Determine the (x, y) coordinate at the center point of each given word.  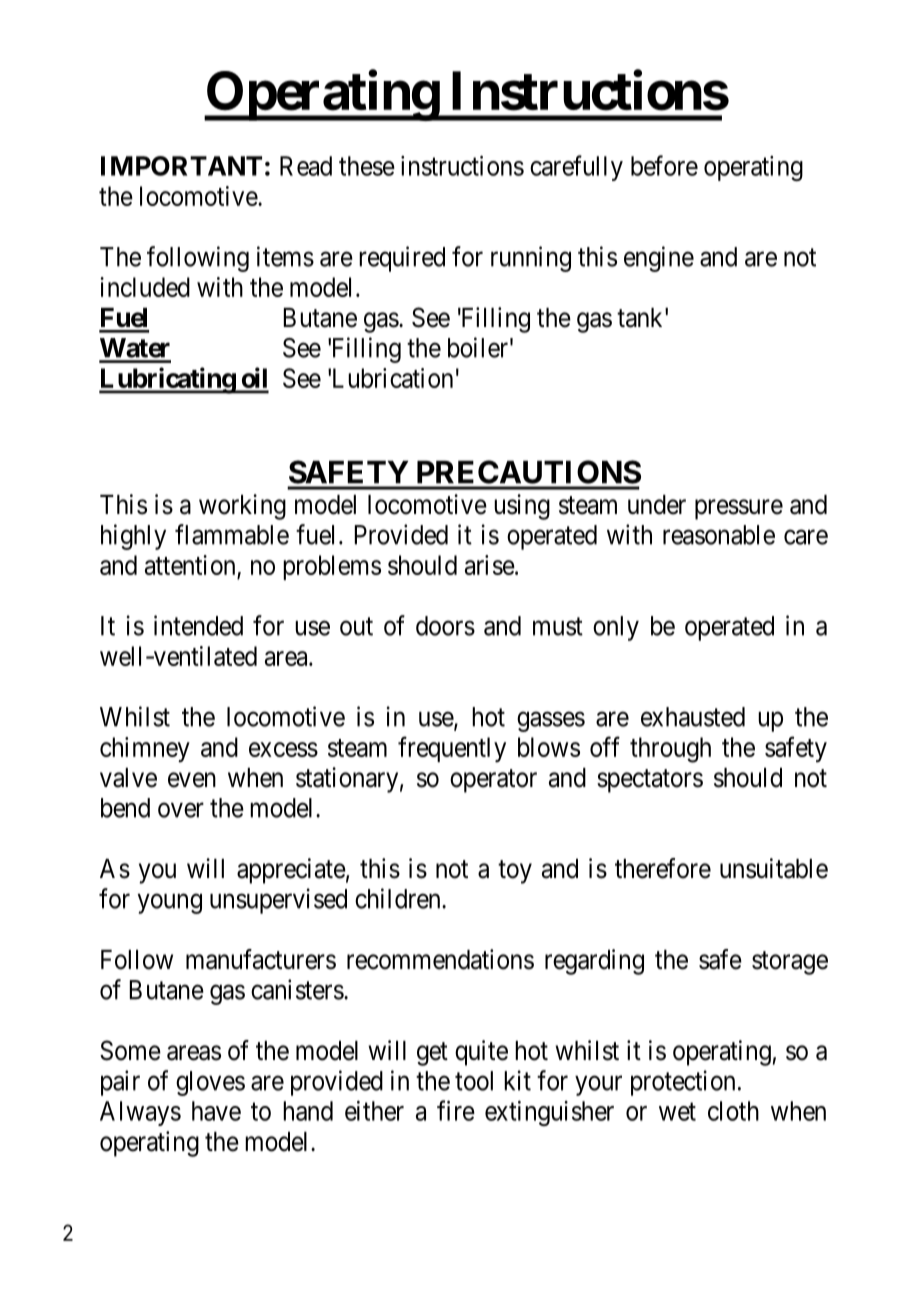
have (216, 1111)
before (664, 165)
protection (683, 1083)
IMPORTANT (181, 166)
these (367, 166)
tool (474, 1081)
